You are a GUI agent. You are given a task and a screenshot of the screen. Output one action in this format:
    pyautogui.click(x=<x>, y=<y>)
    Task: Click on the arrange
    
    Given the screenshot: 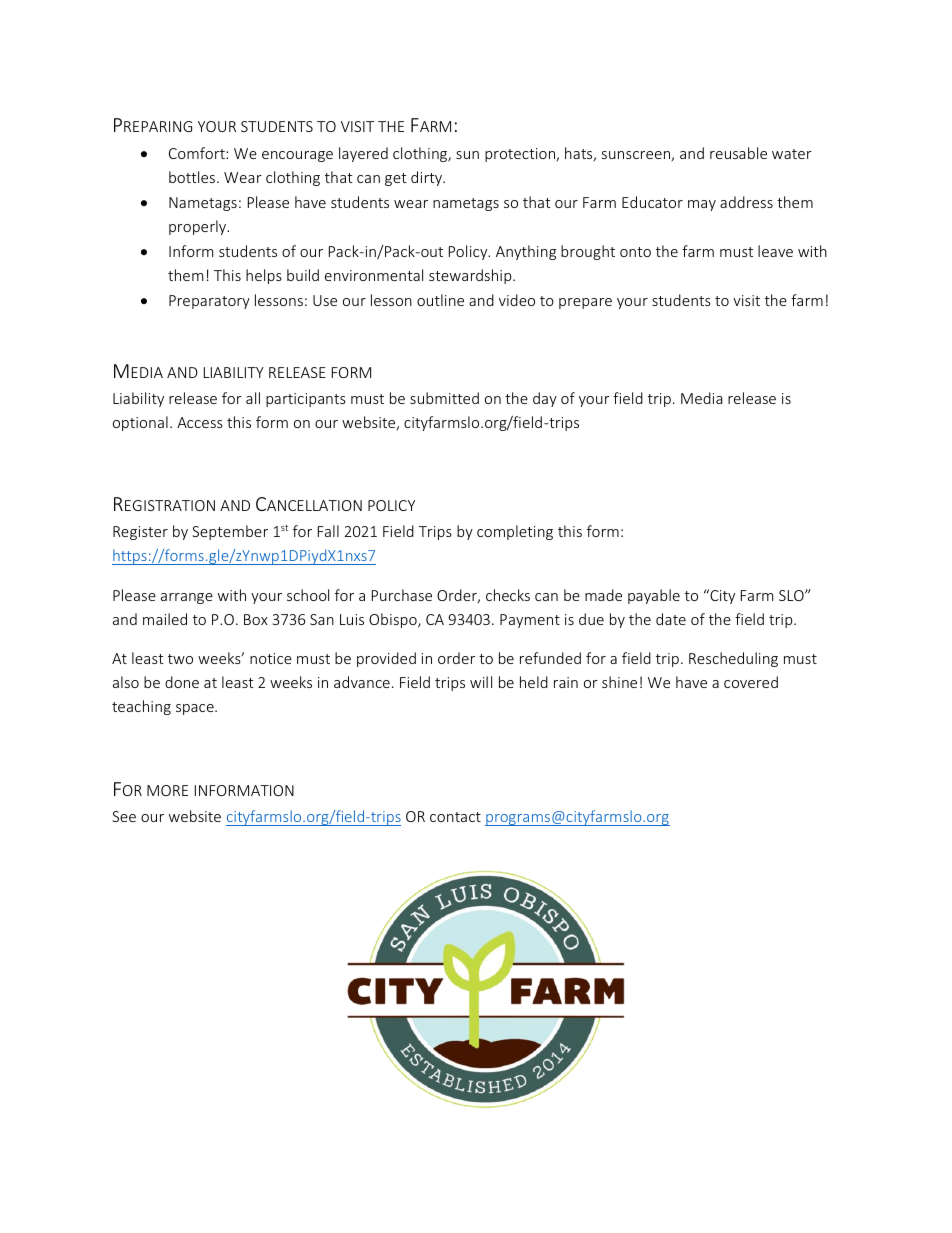 What is the action you would take?
    pyautogui.click(x=187, y=598)
